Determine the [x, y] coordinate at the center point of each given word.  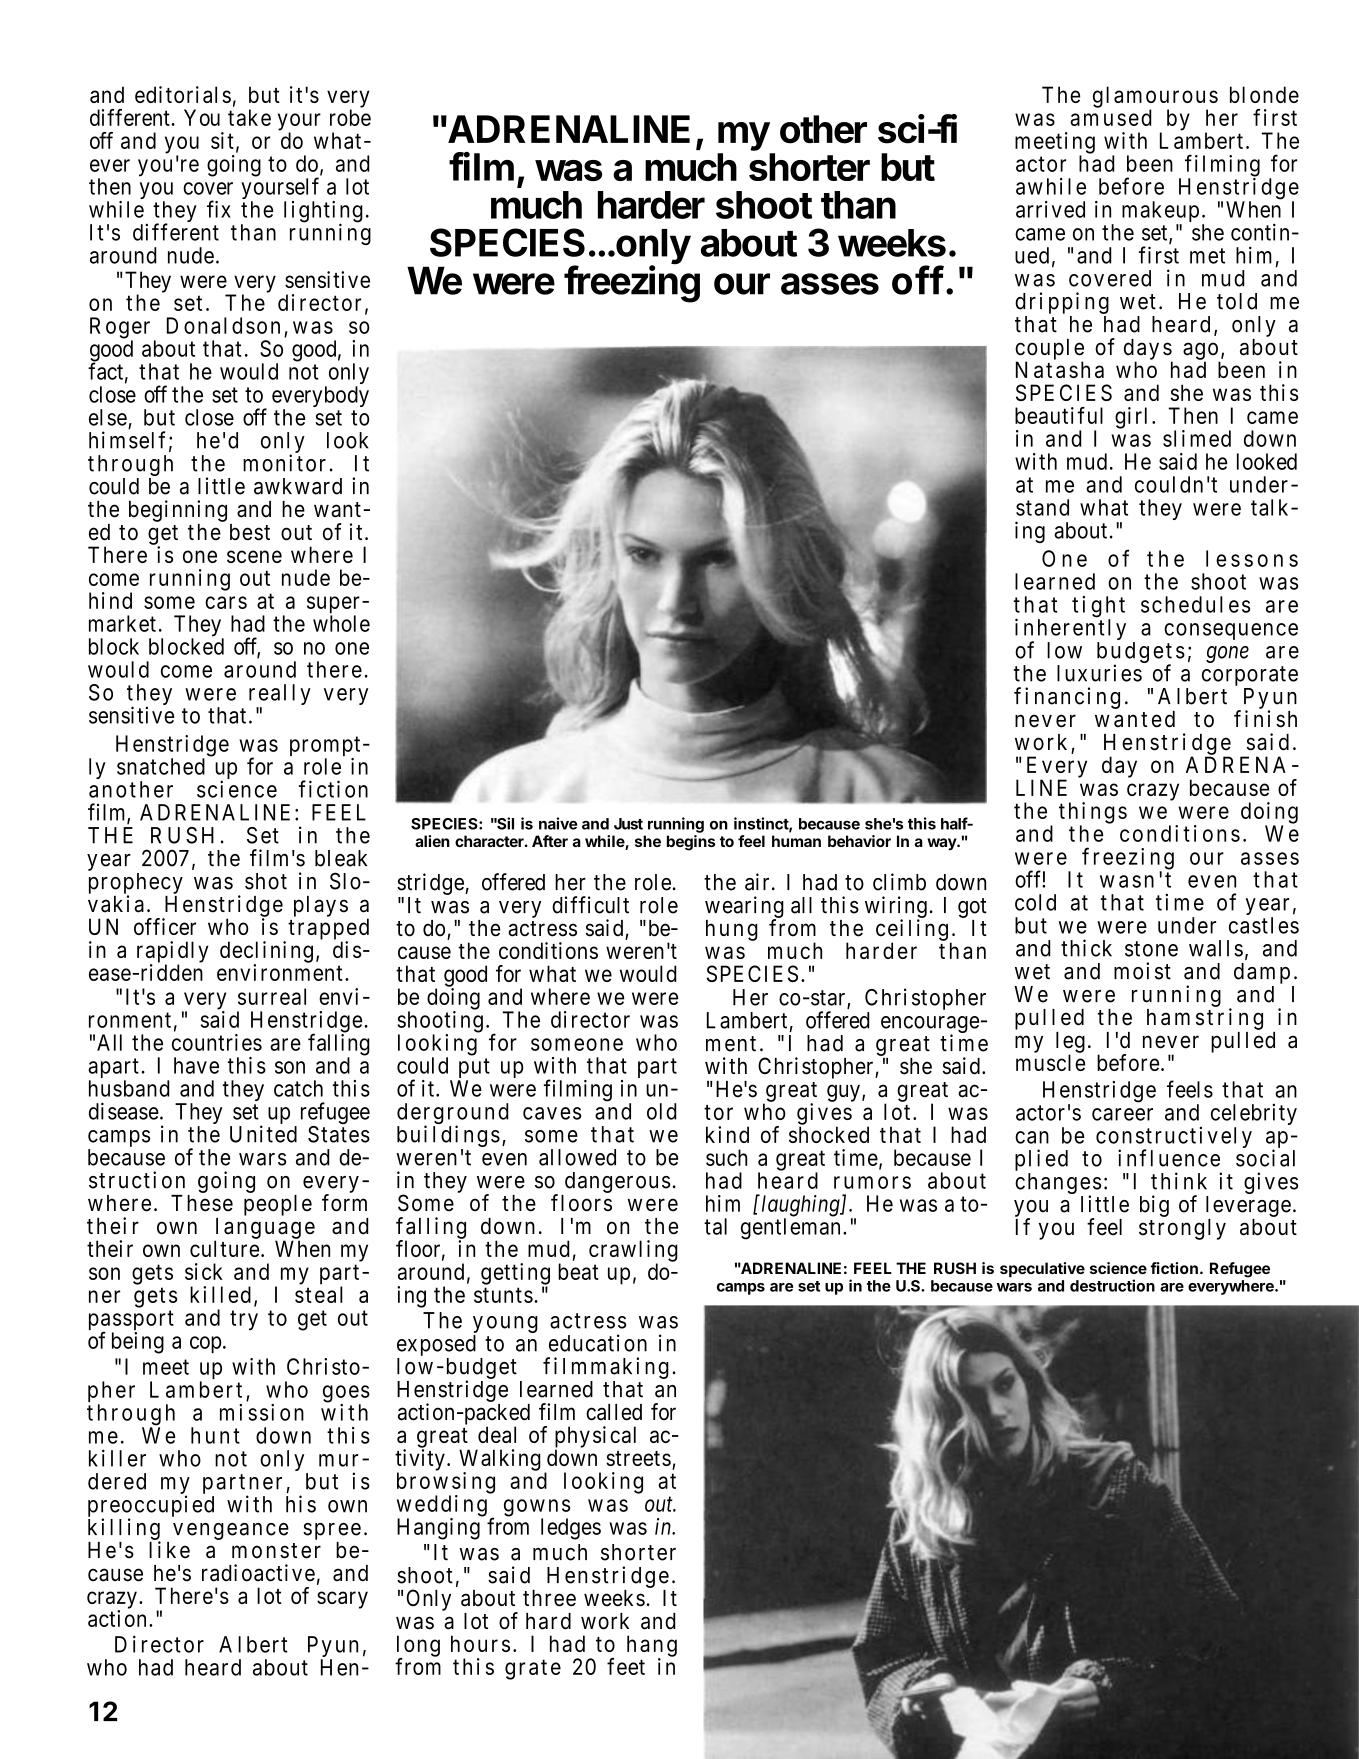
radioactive [258, 1573]
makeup [1160, 213]
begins [691, 843]
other [823, 129]
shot [266, 881]
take [249, 117]
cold [1035, 902]
